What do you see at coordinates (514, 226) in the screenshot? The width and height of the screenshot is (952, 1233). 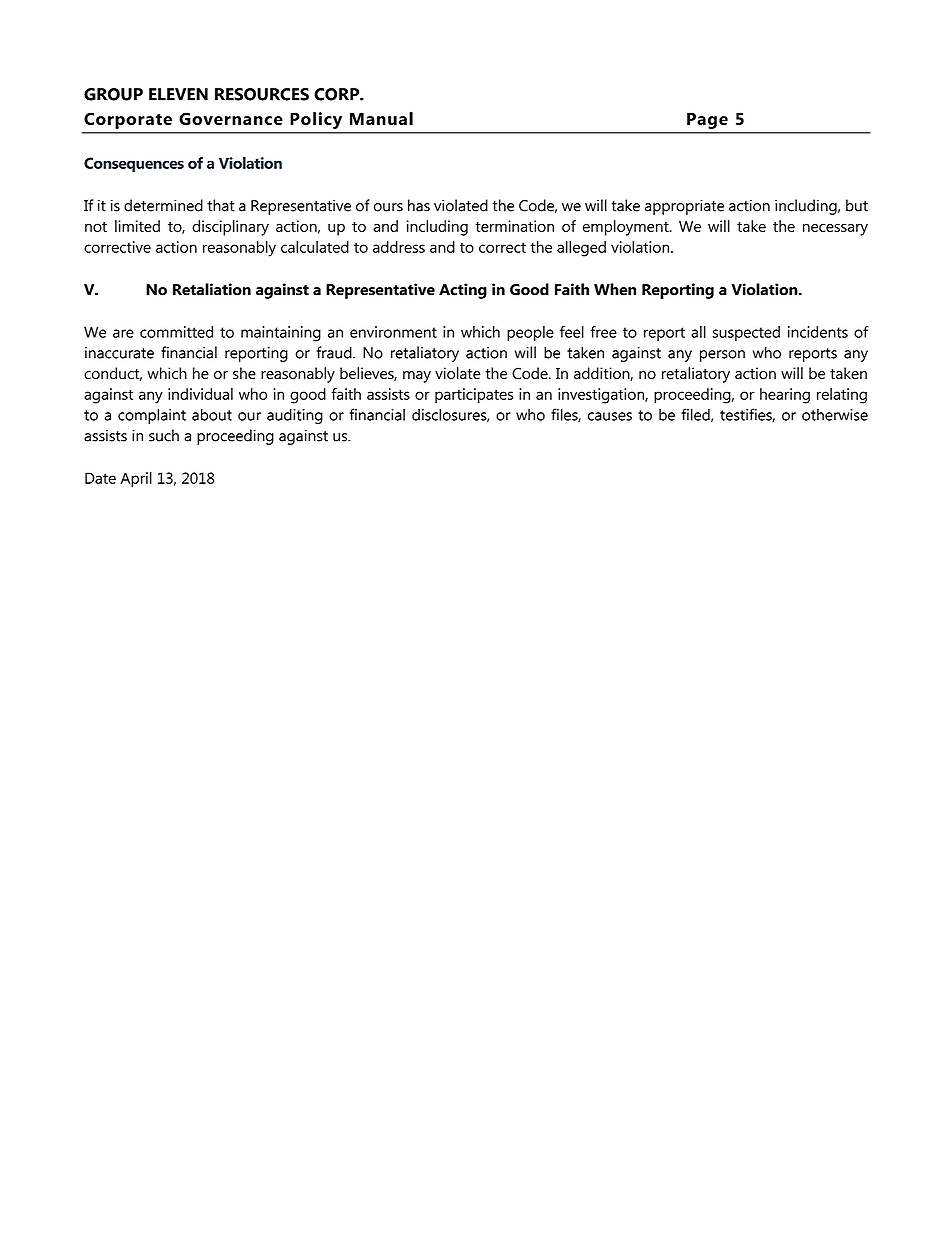 I see `termination` at bounding box center [514, 226].
